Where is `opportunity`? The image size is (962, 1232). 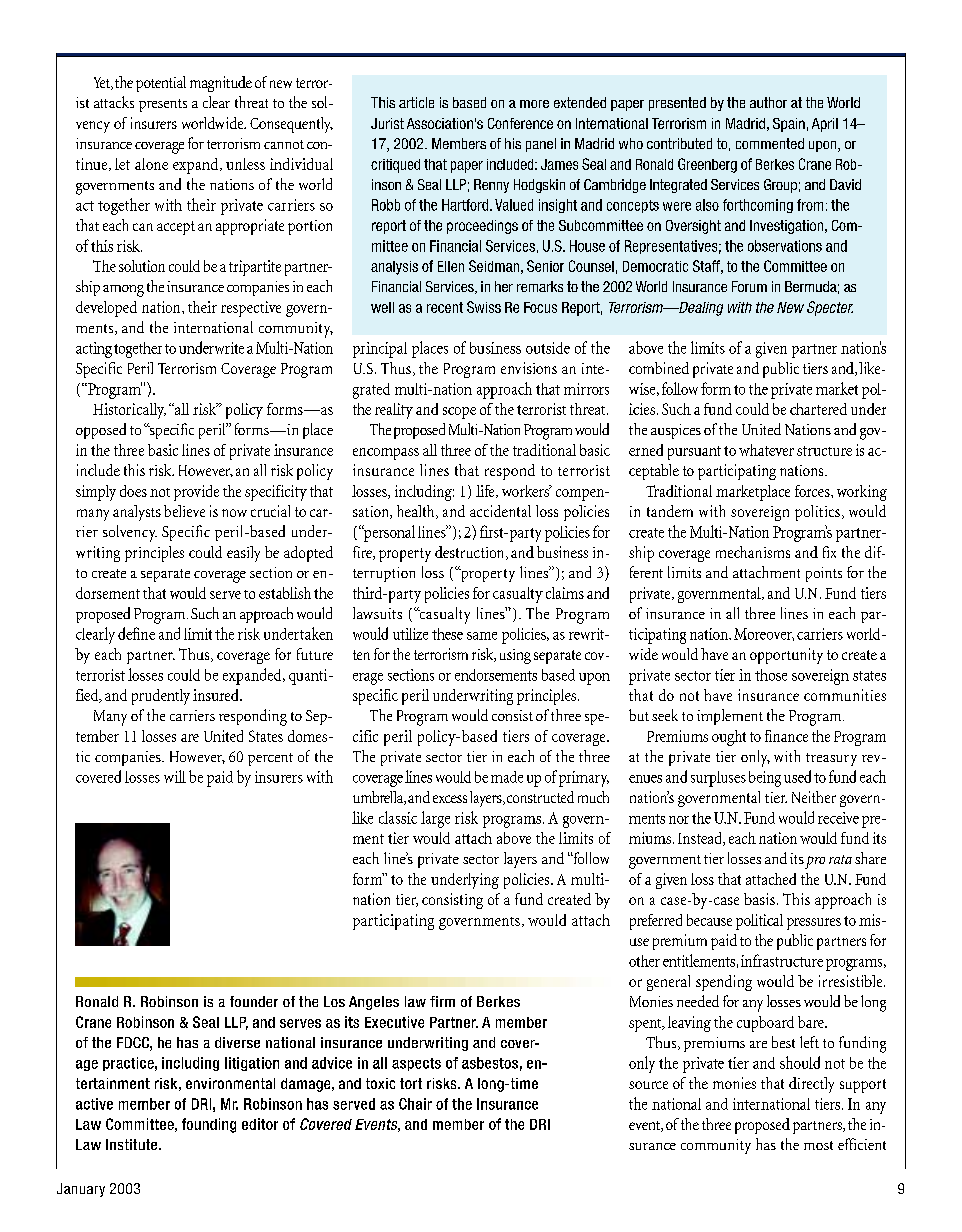
opportunity is located at coordinates (786, 656).
